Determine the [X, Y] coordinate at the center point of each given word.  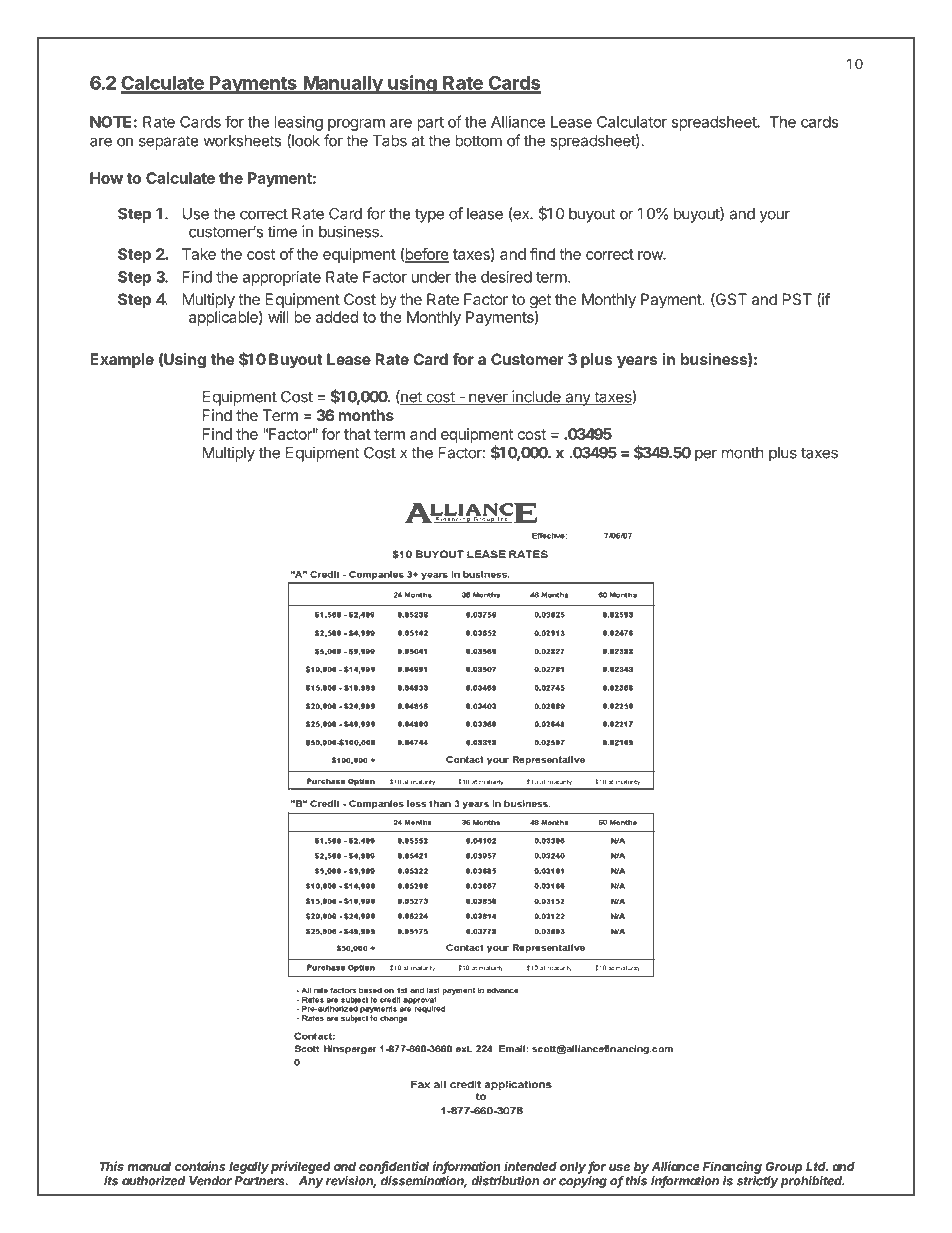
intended [530, 1166]
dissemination [424, 1182]
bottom [478, 141]
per [706, 455]
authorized [153, 1181]
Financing [732, 1167]
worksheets [242, 141]
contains [200, 1166]
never [488, 399]
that [357, 434]
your [775, 216]
